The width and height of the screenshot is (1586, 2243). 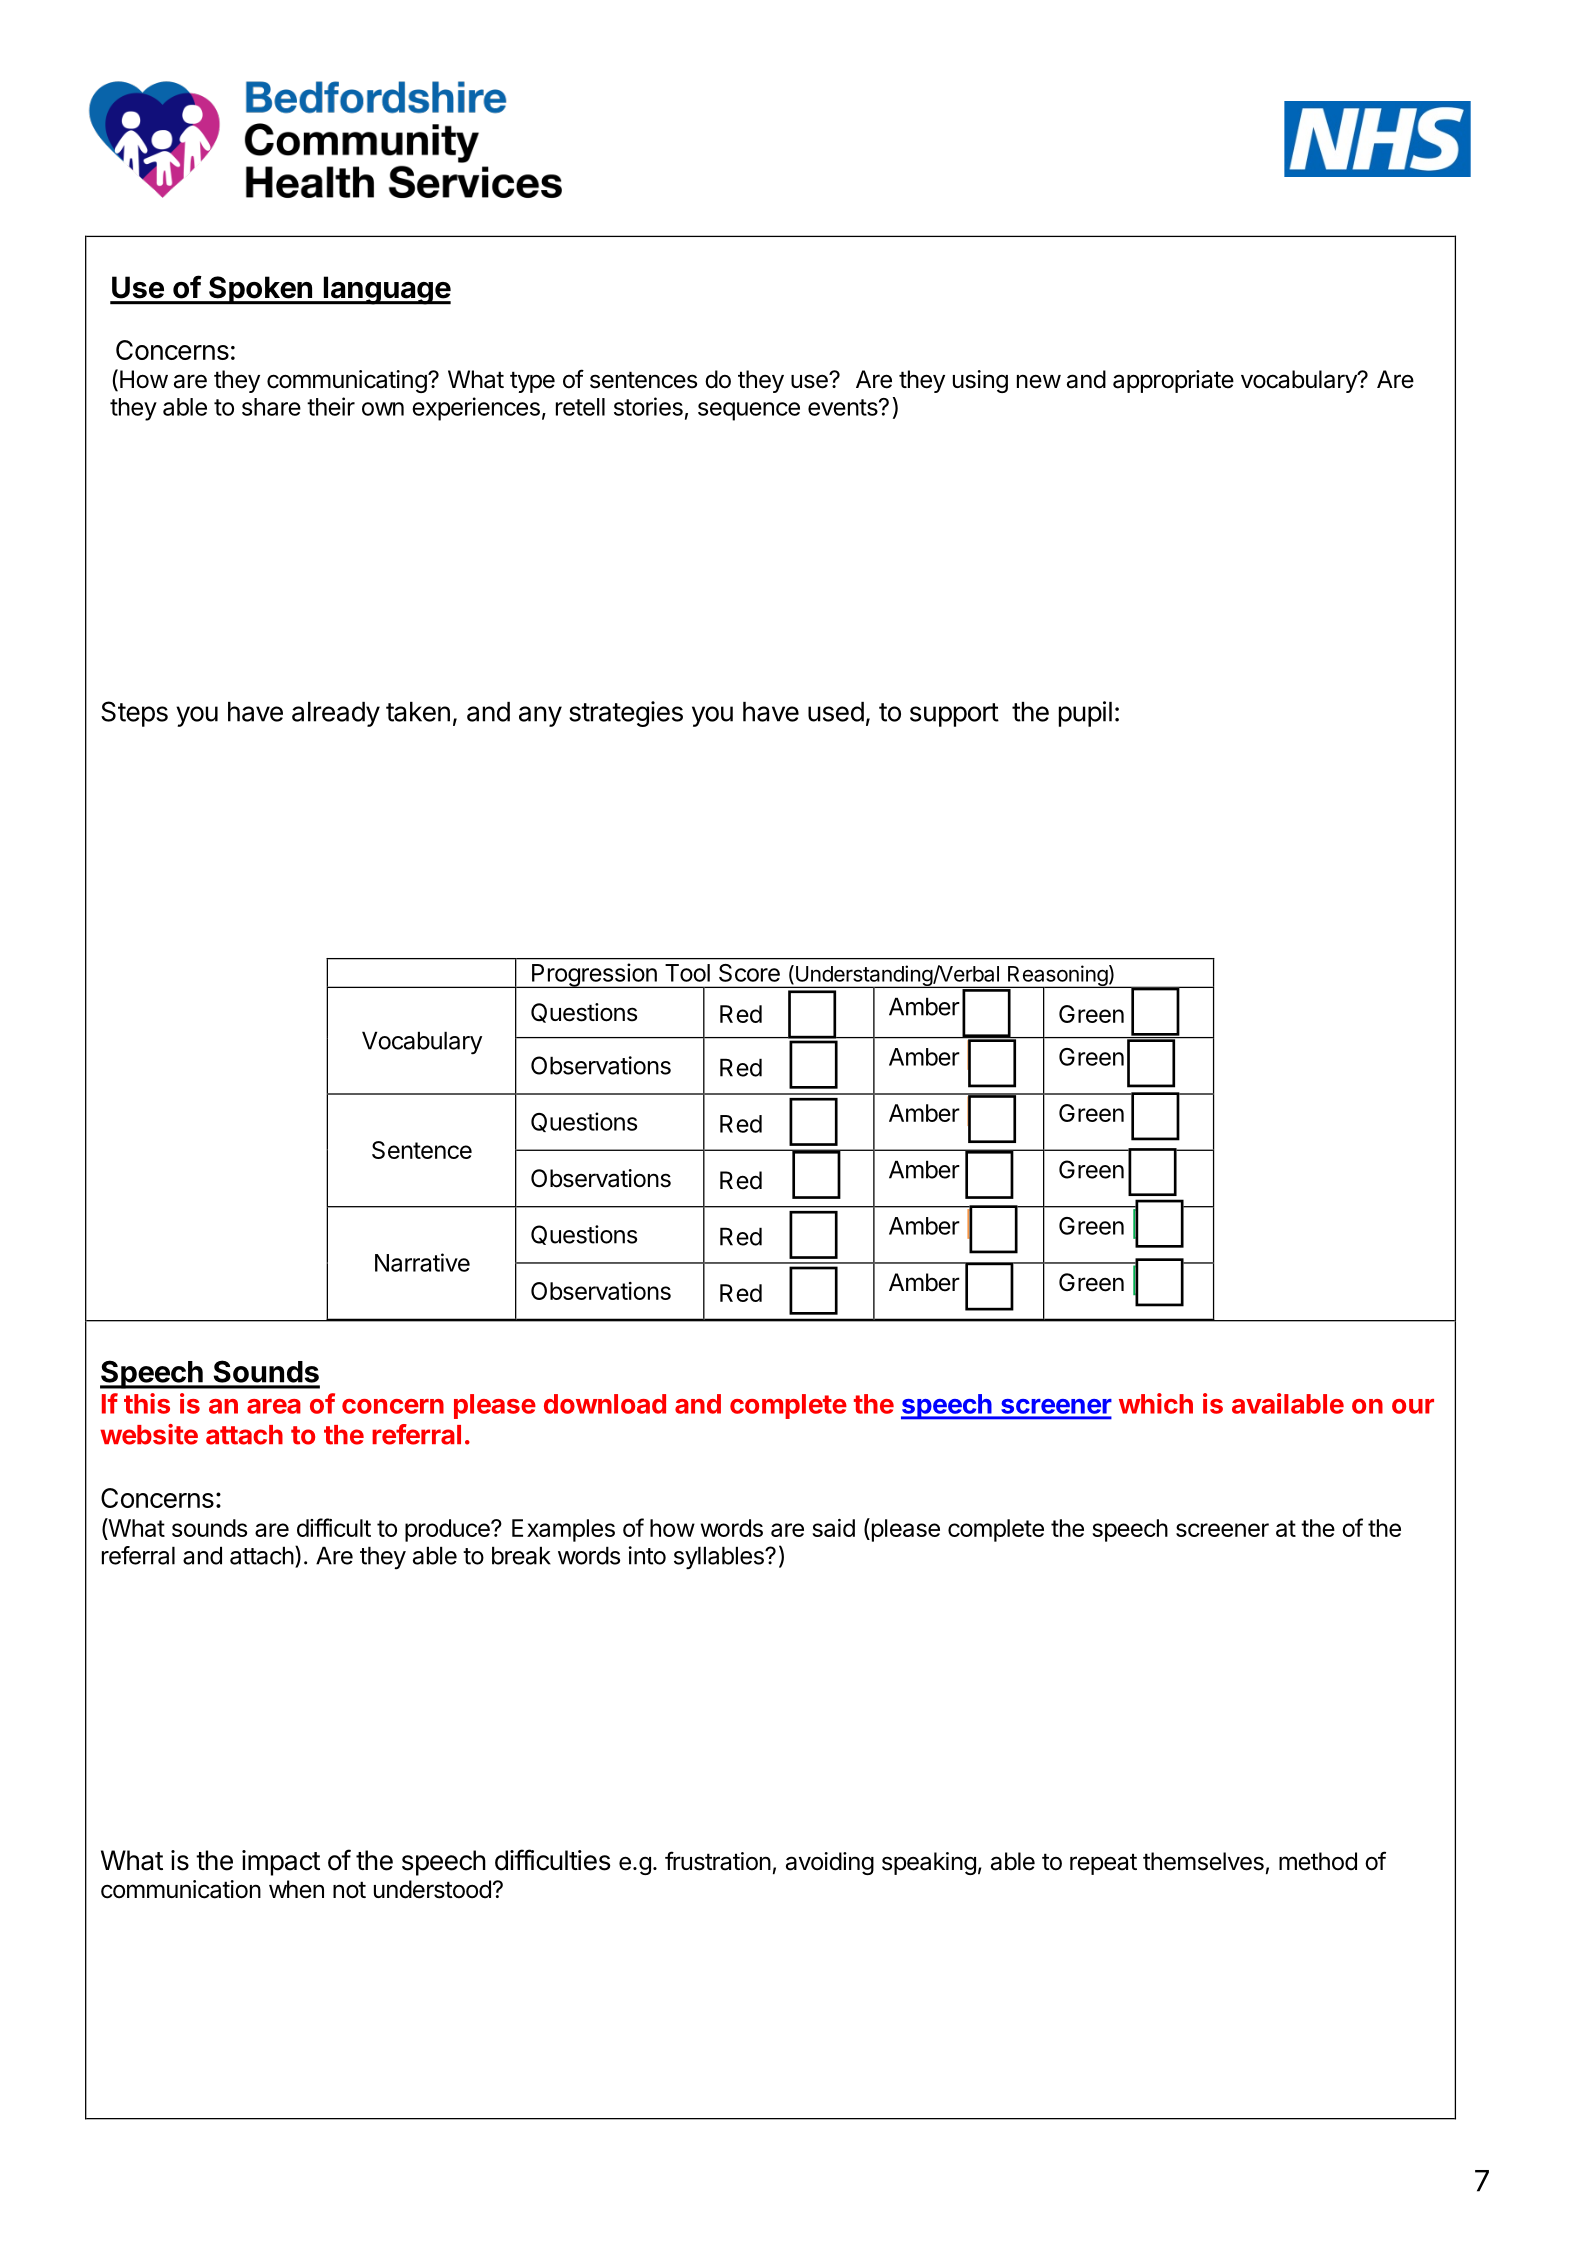 I want to click on impact, so click(x=281, y=1863).
